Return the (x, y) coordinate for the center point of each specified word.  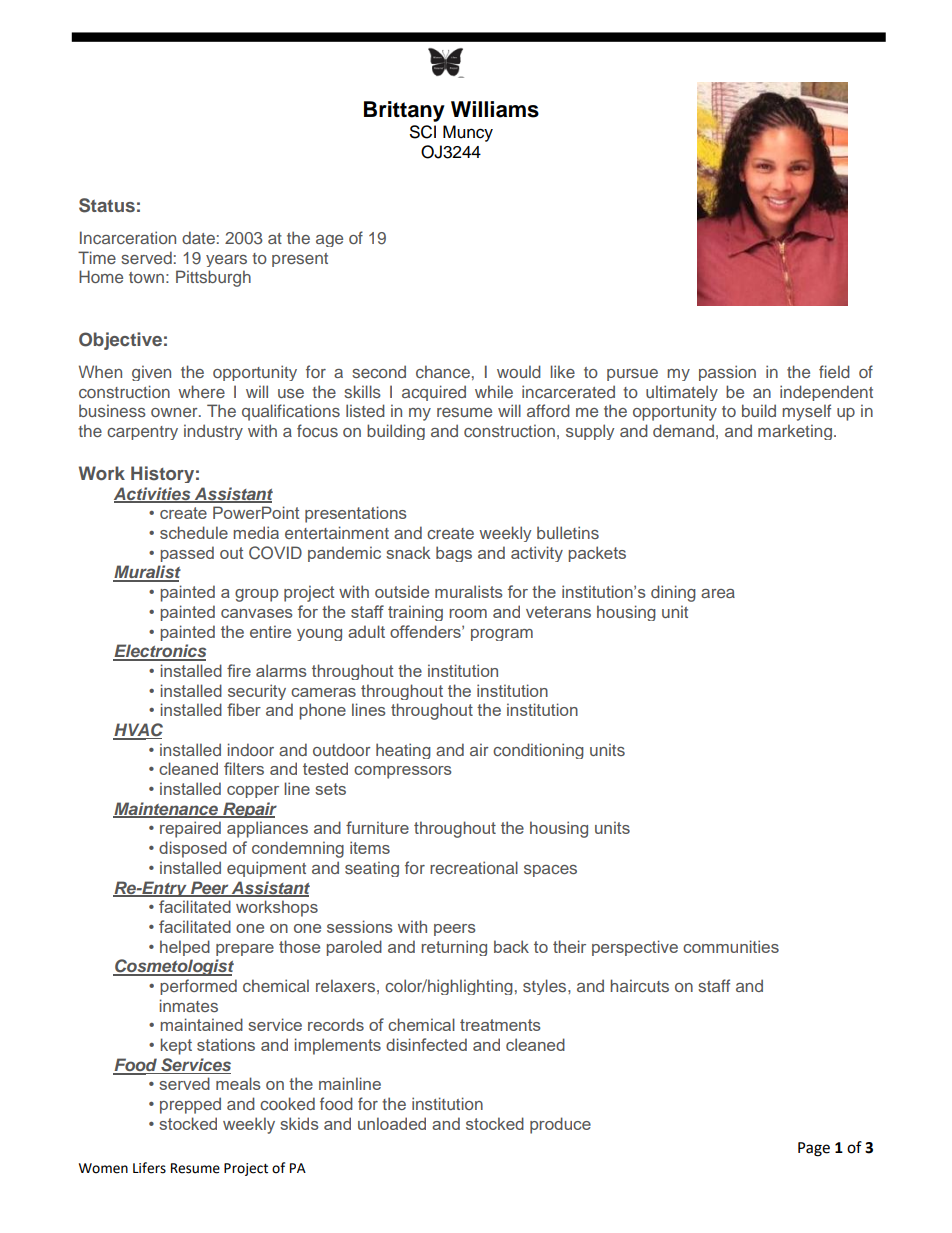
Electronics (159, 652)
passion (727, 373)
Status (107, 205)
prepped (190, 1105)
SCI (423, 132)
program (502, 635)
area (718, 593)
